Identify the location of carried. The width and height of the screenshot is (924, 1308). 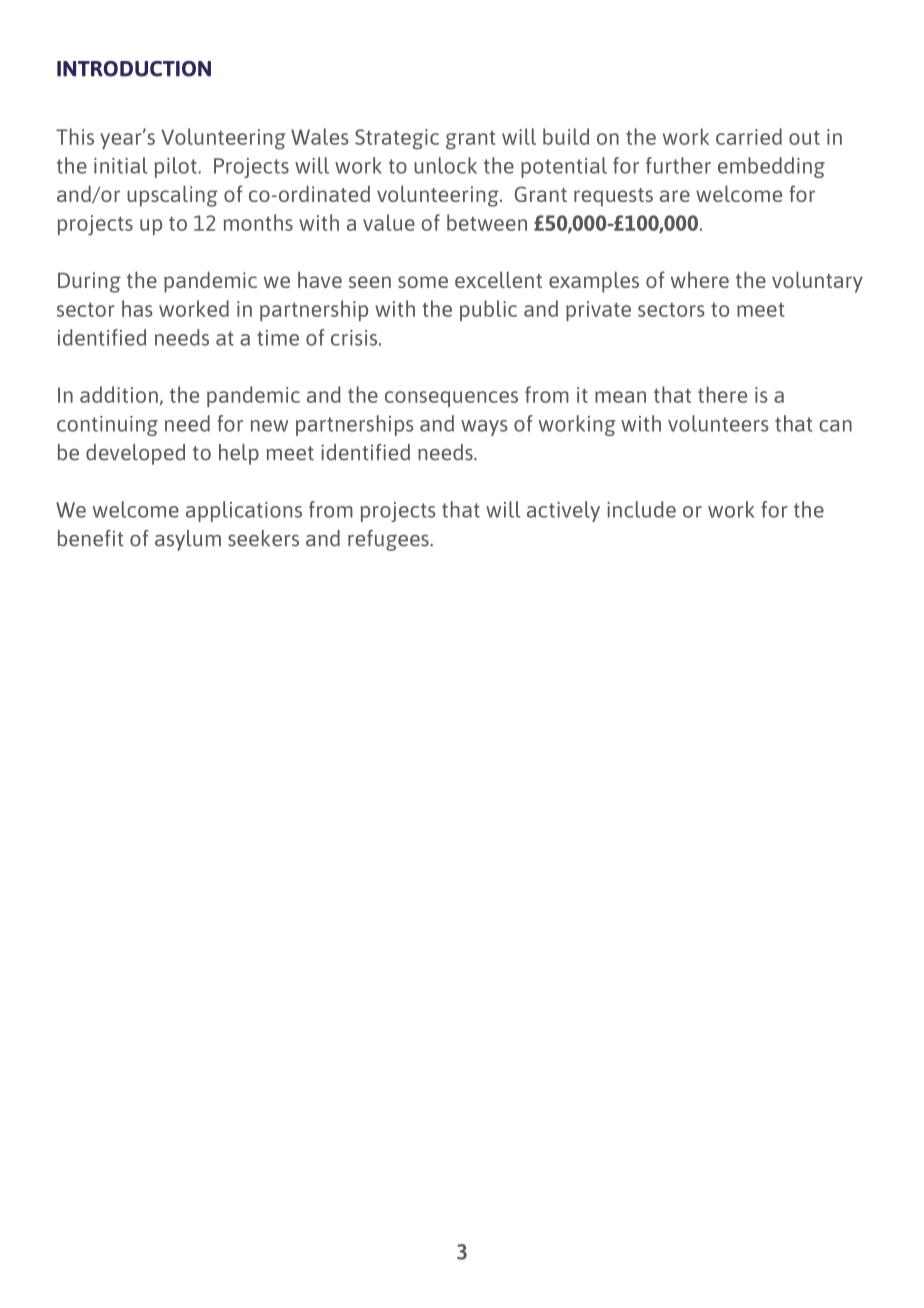
(749, 136).
